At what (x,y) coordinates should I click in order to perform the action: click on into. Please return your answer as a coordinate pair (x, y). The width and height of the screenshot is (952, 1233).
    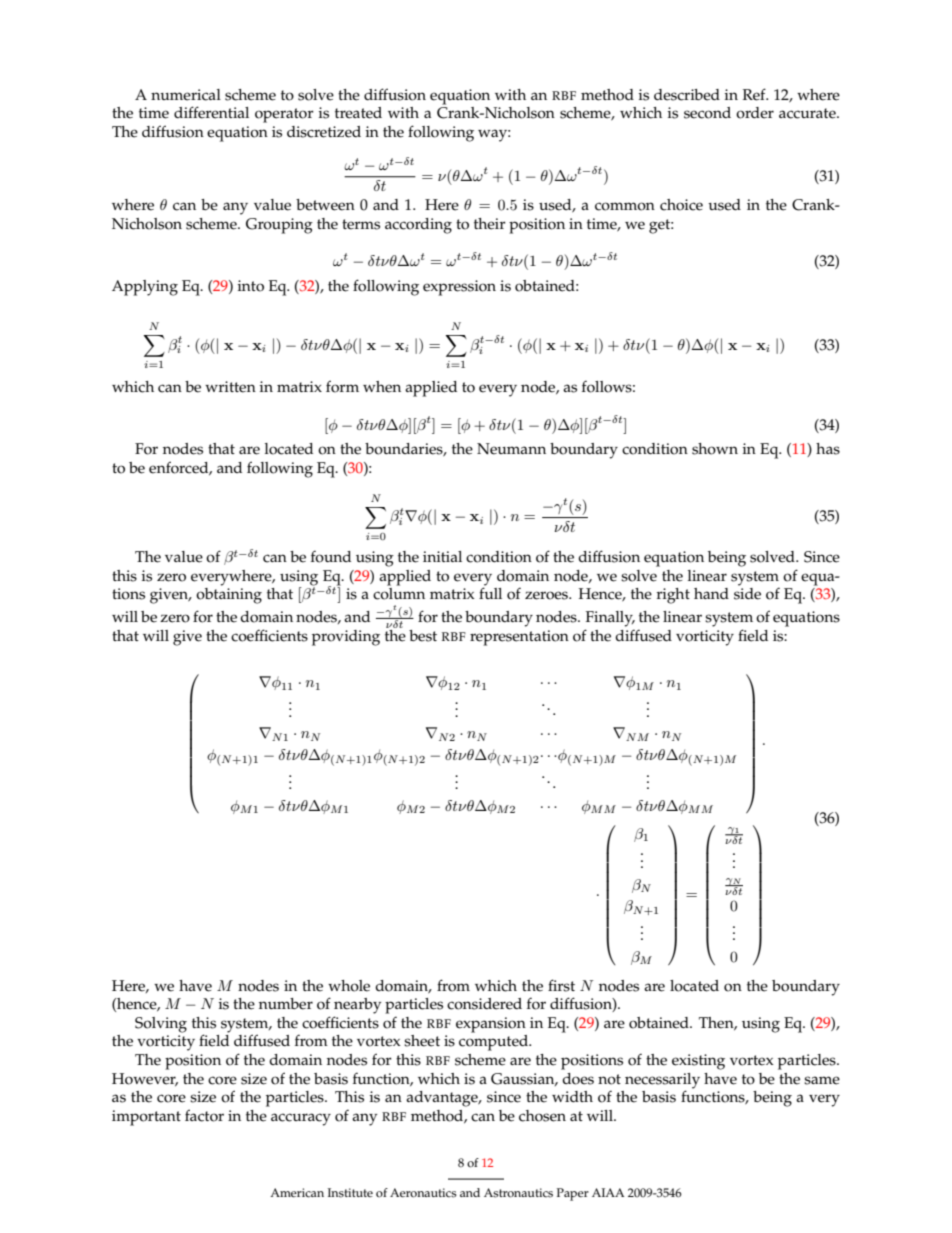
    Looking at the image, I should click on (250, 286).
